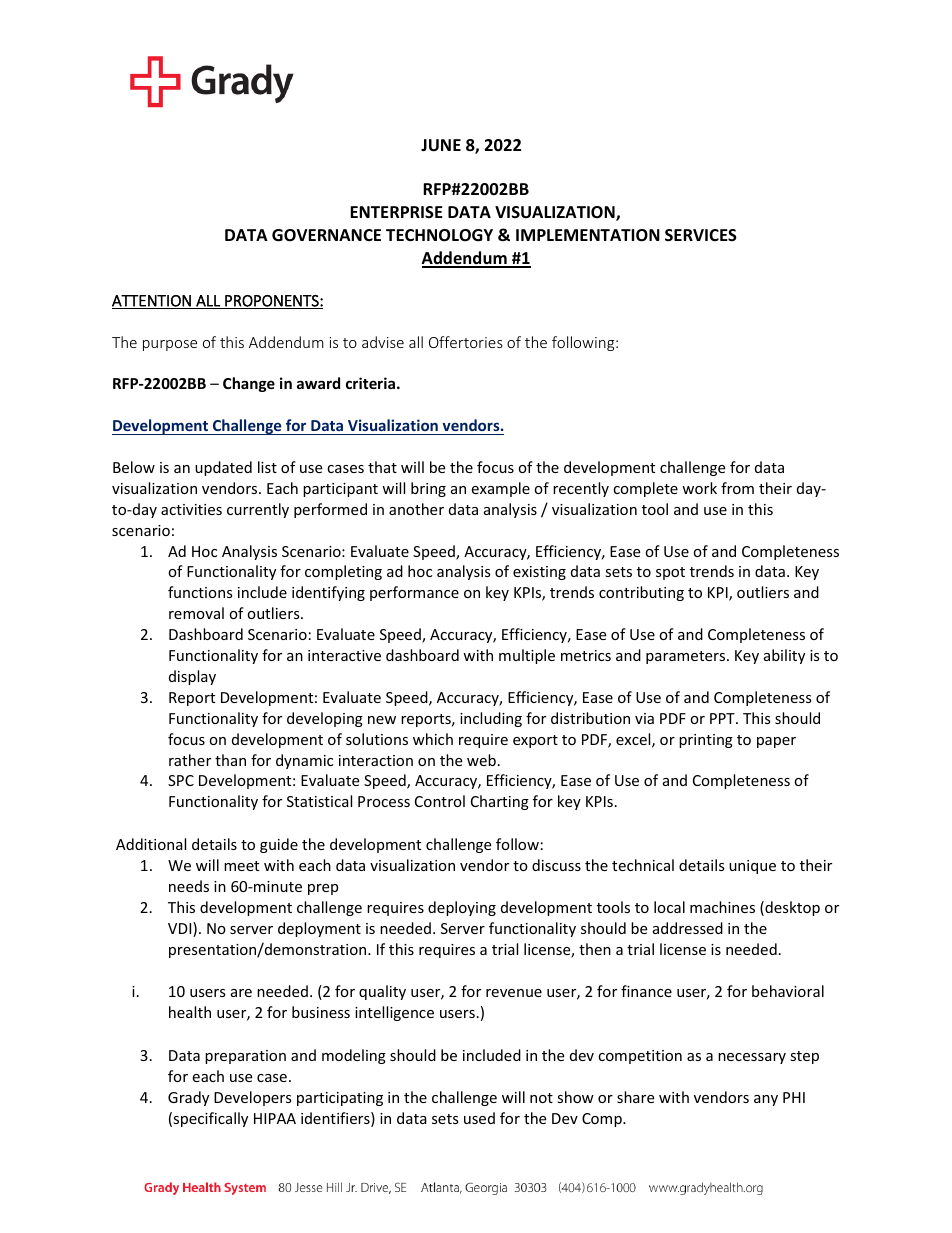 The width and height of the page is (952, 1233). What do you see at coordinates (326, 235) in the page?
I see `GOVERNANCE` at bounding box center [326, 235].
